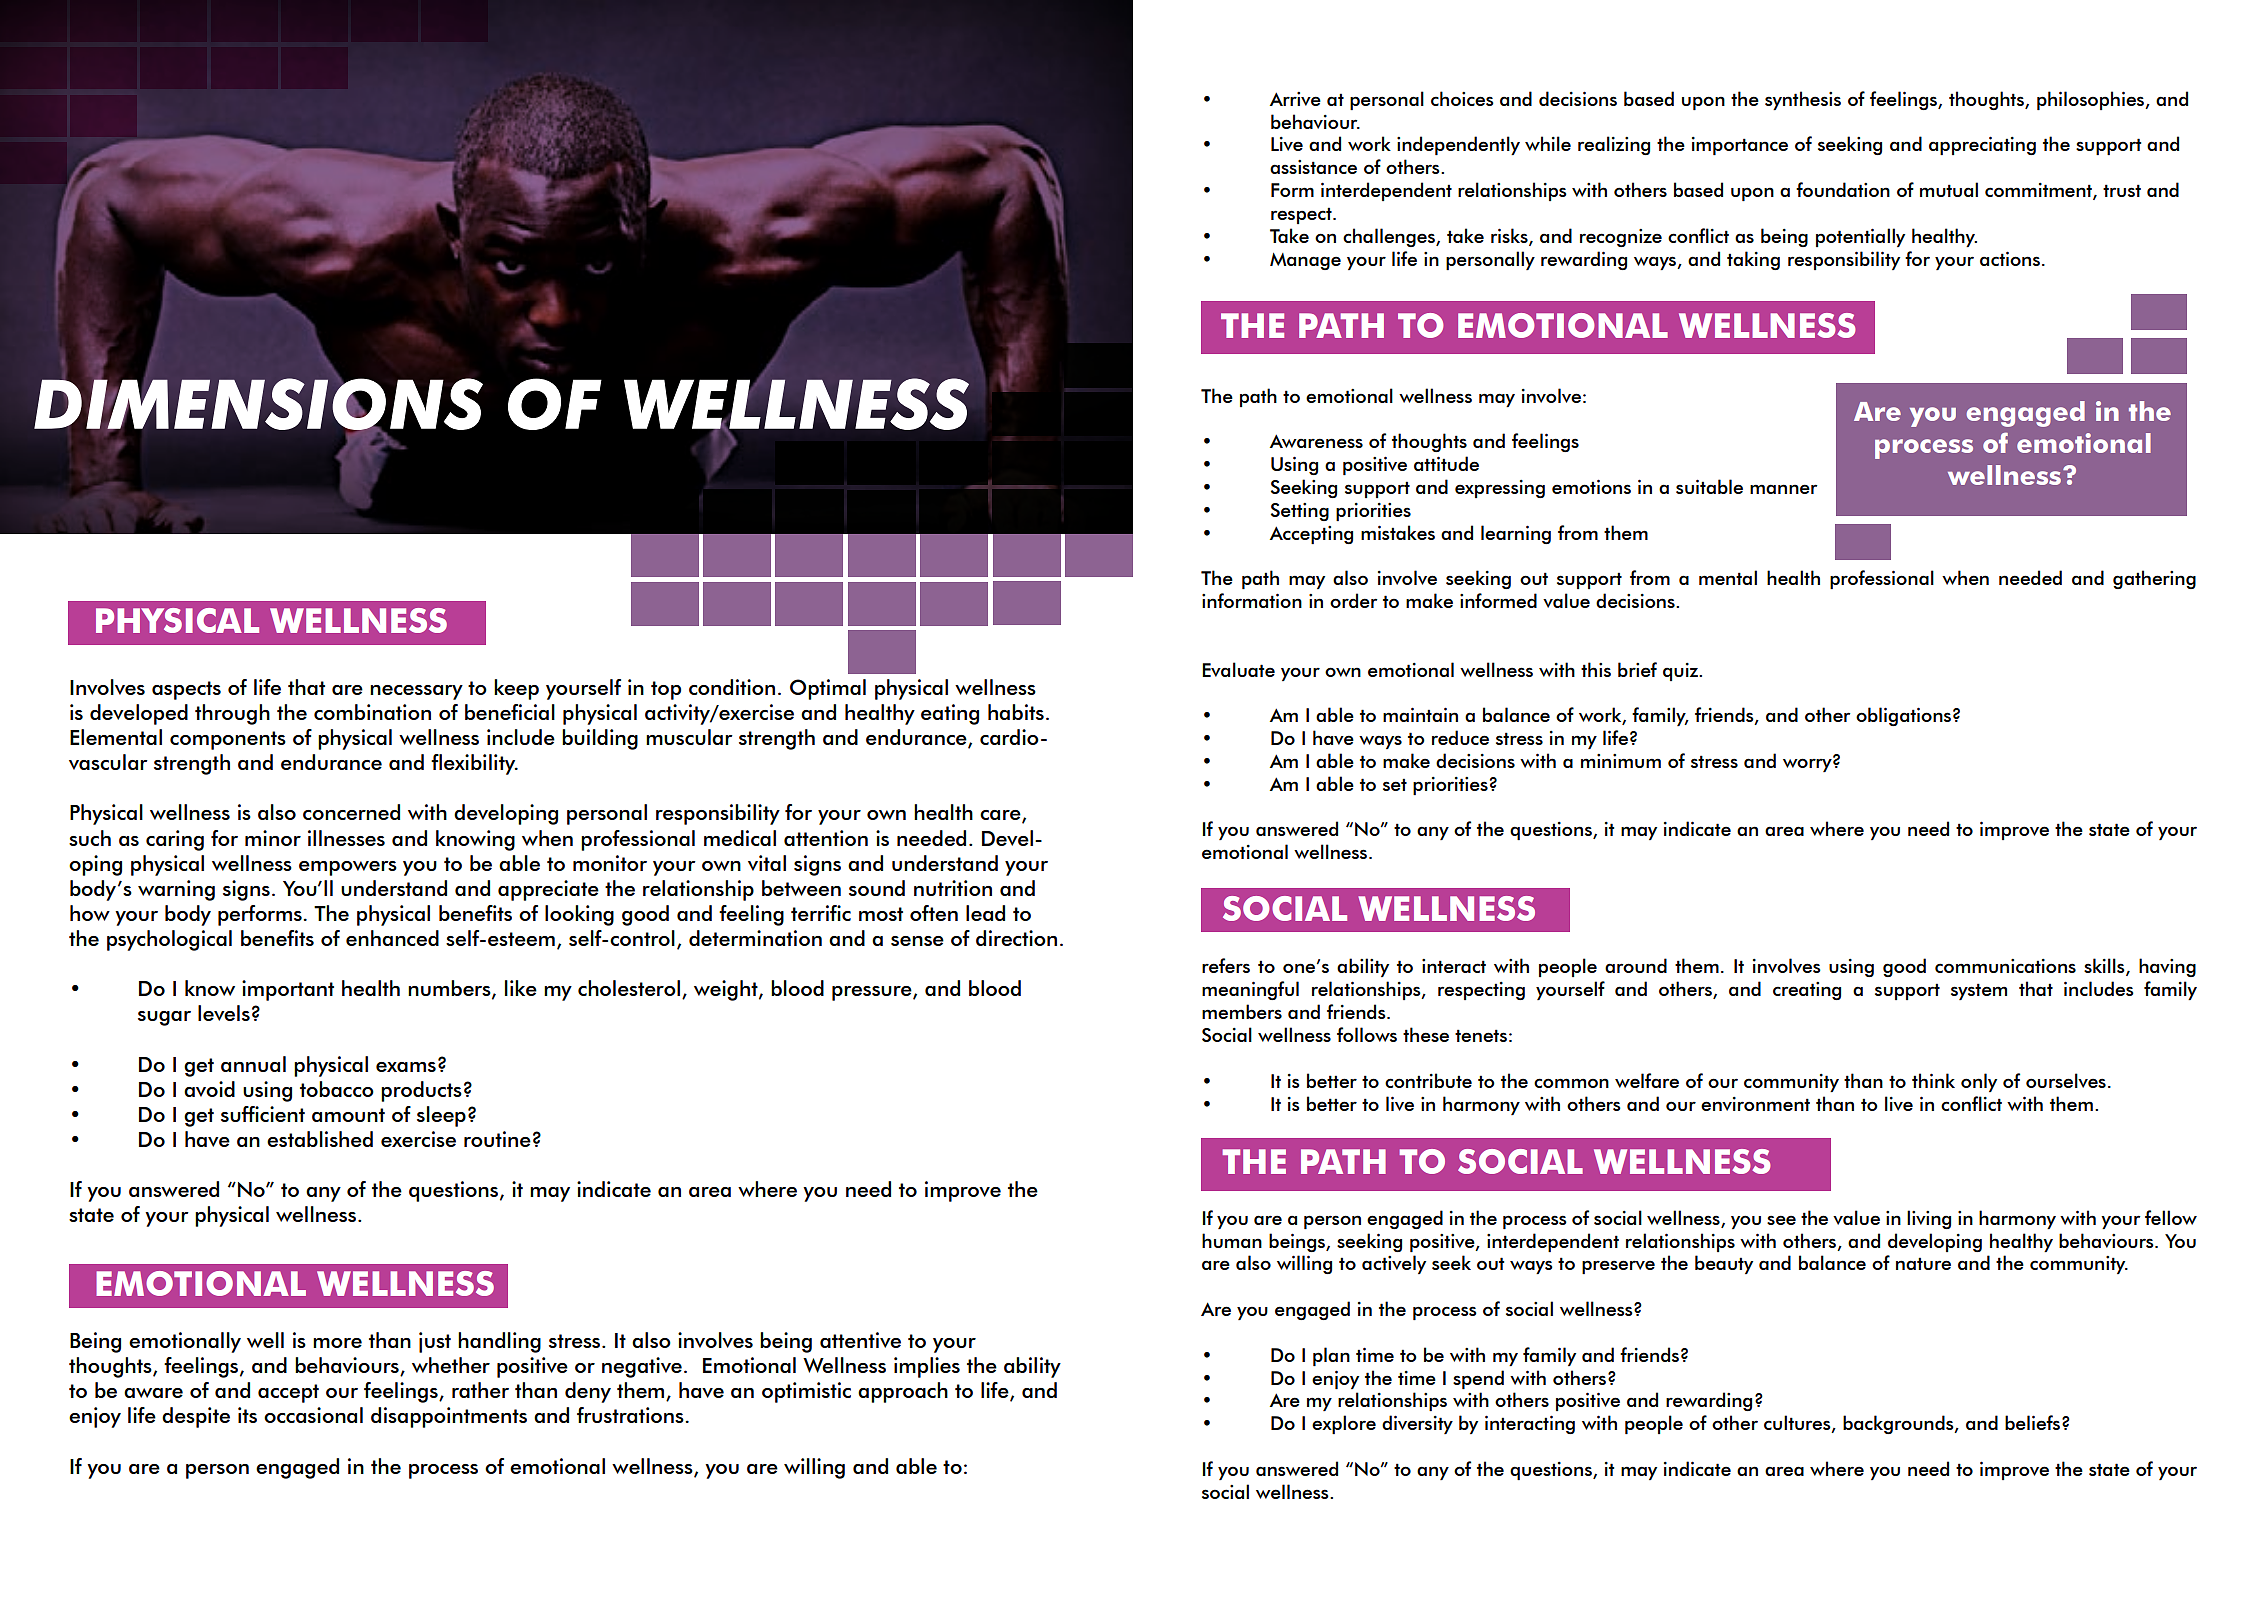 The image size is (2266, 1602). I want to click on appreciating, so click(1982, 145).
